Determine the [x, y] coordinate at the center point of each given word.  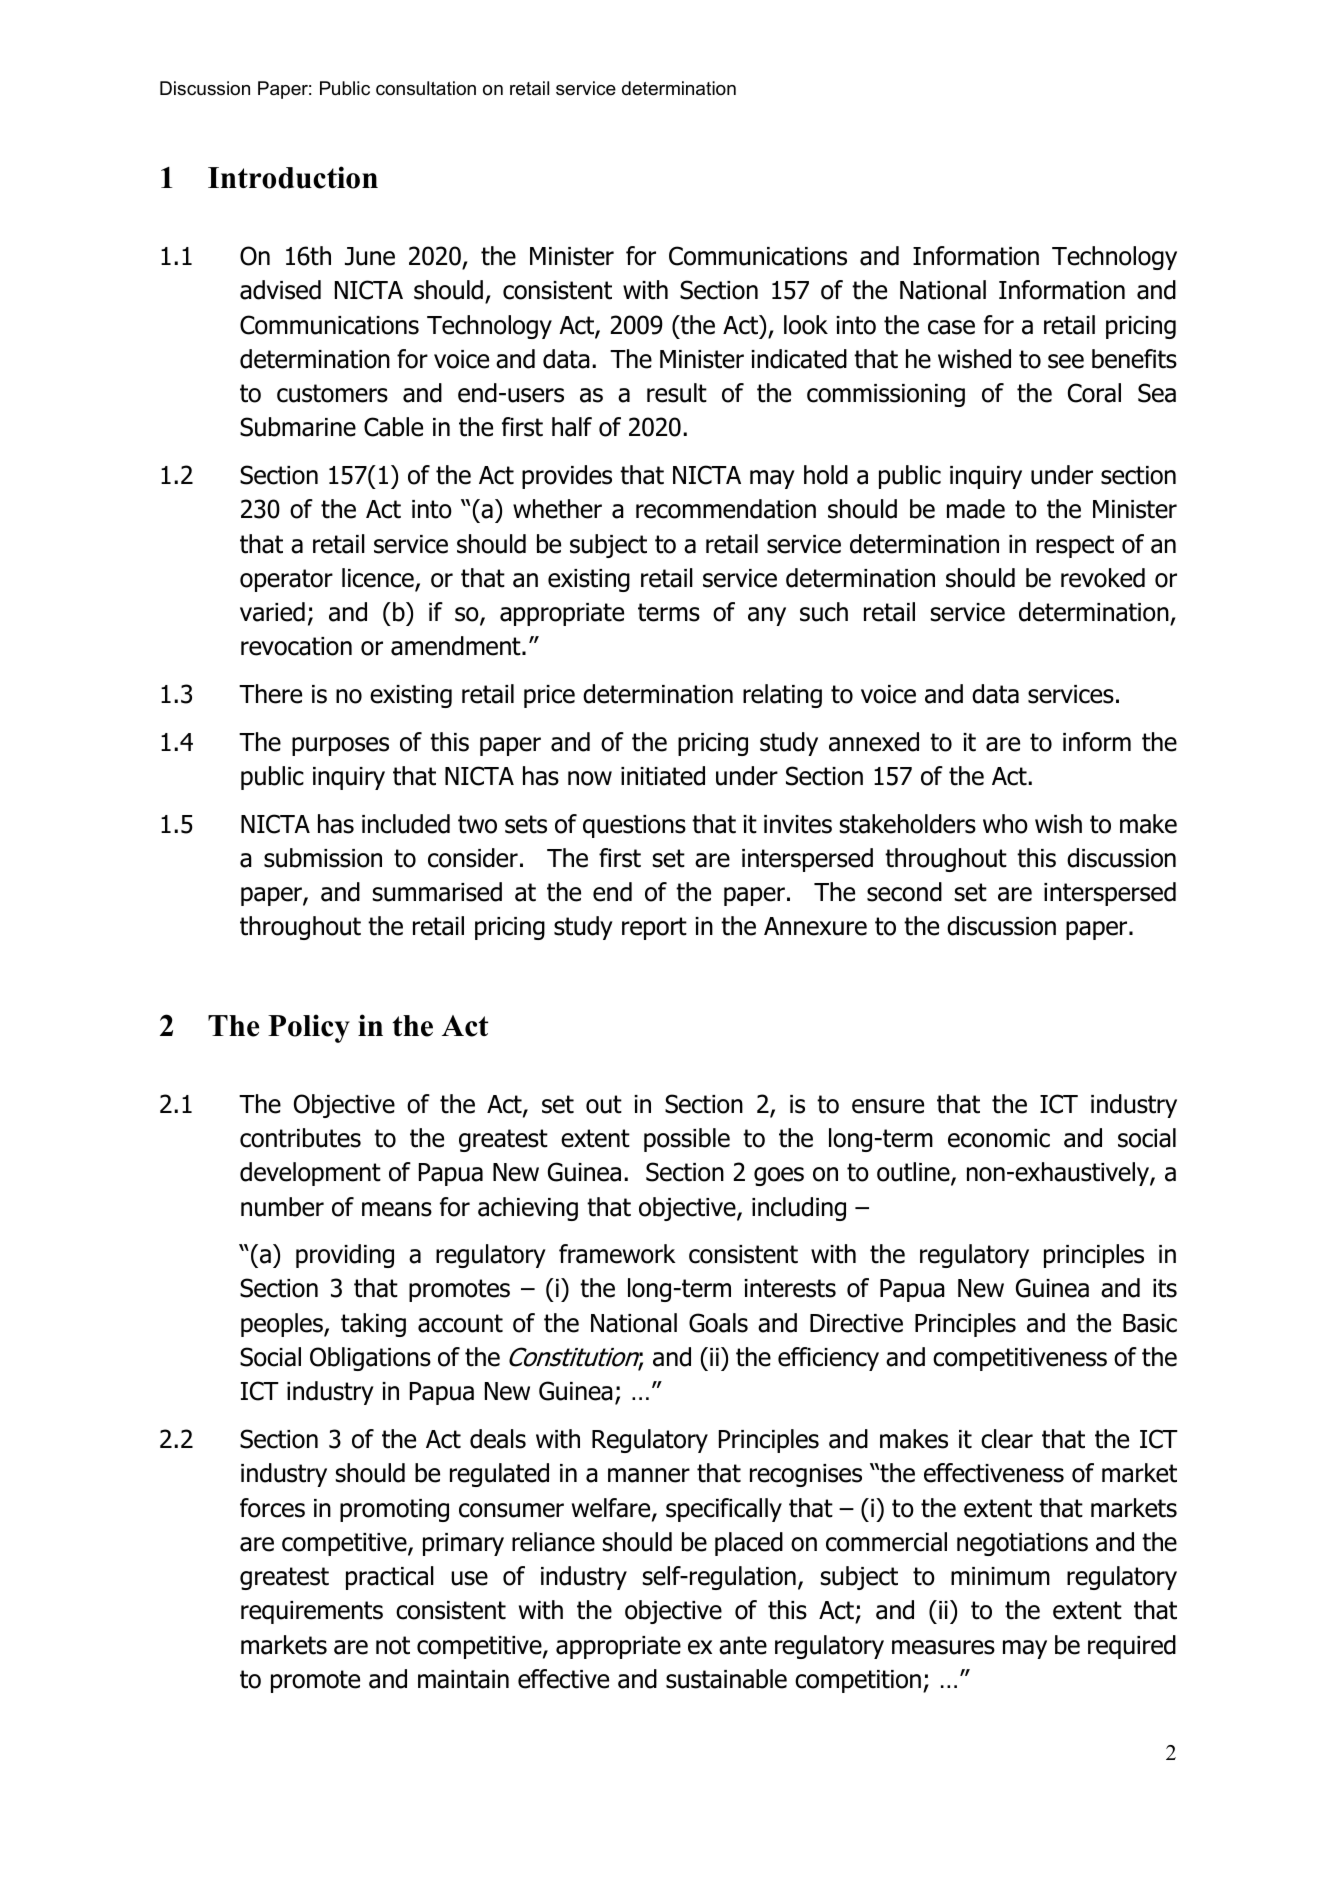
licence [379, 579]
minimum [1000, 1576]
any [767, 616]
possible [687, 1140]
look [806, 325]
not [393, 1645]
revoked [1103, 578]
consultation [426, 88]
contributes [300, 1138]
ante [743, 1645]
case [951, 327]
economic [999, 1138]
